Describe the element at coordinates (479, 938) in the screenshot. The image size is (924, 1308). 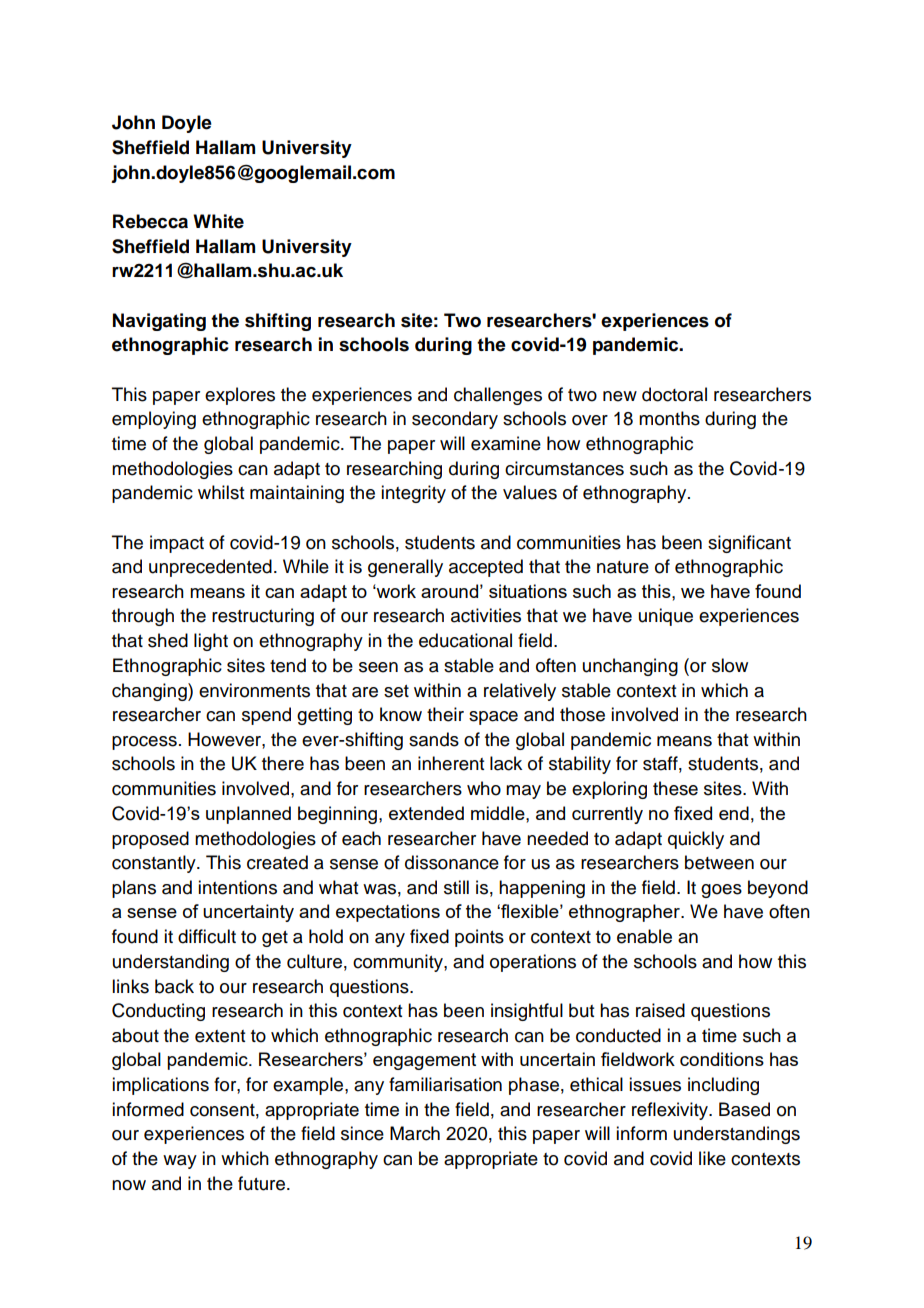
I see `points` at that location.
